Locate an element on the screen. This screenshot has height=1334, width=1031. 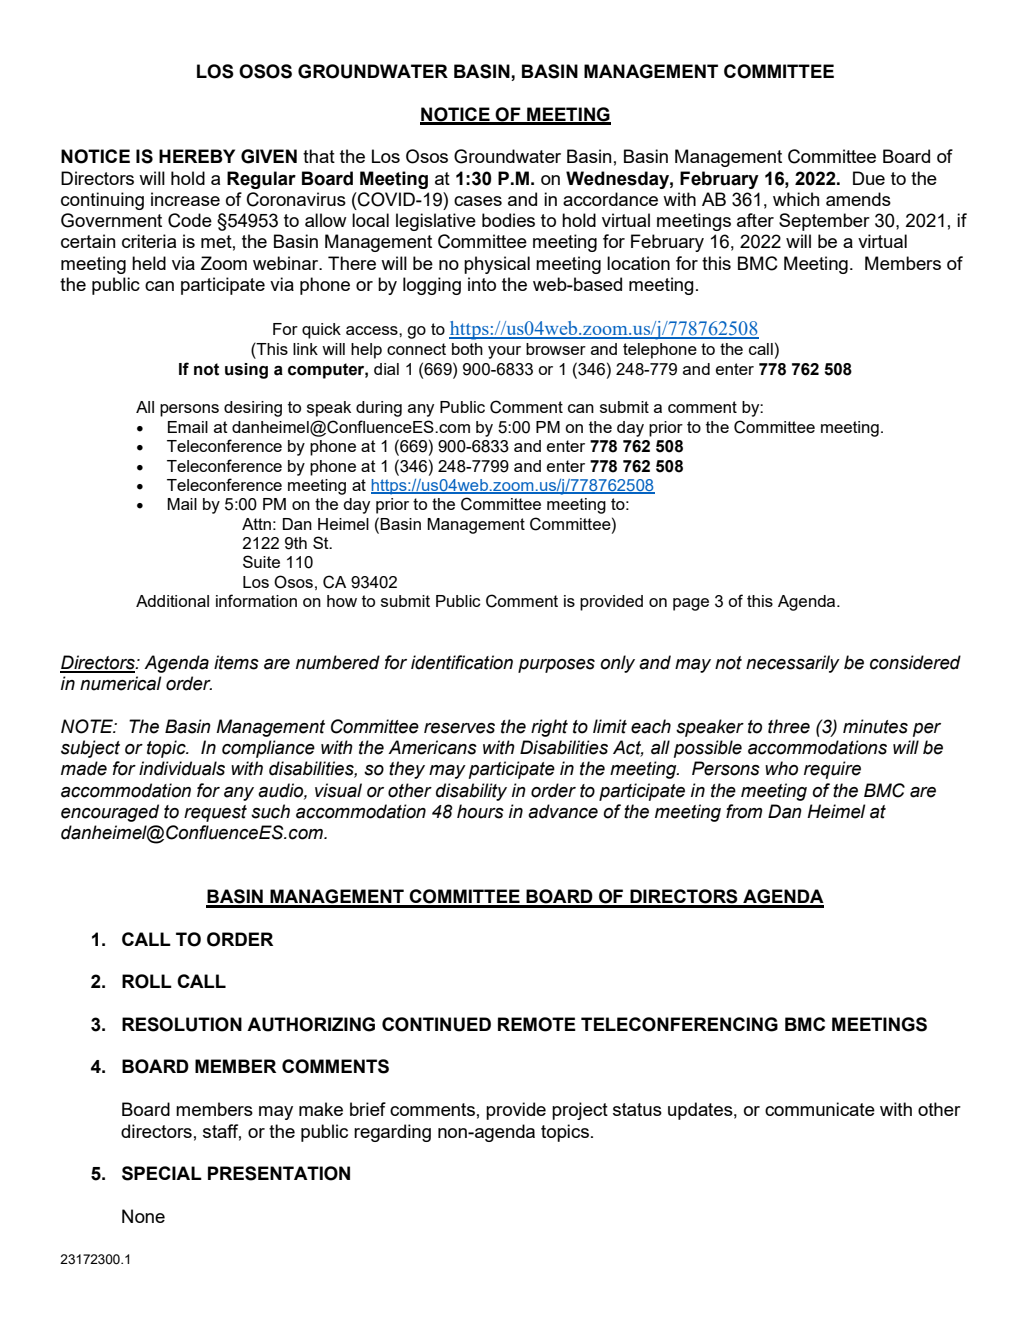
cases is located at coordinates (478, 201).
